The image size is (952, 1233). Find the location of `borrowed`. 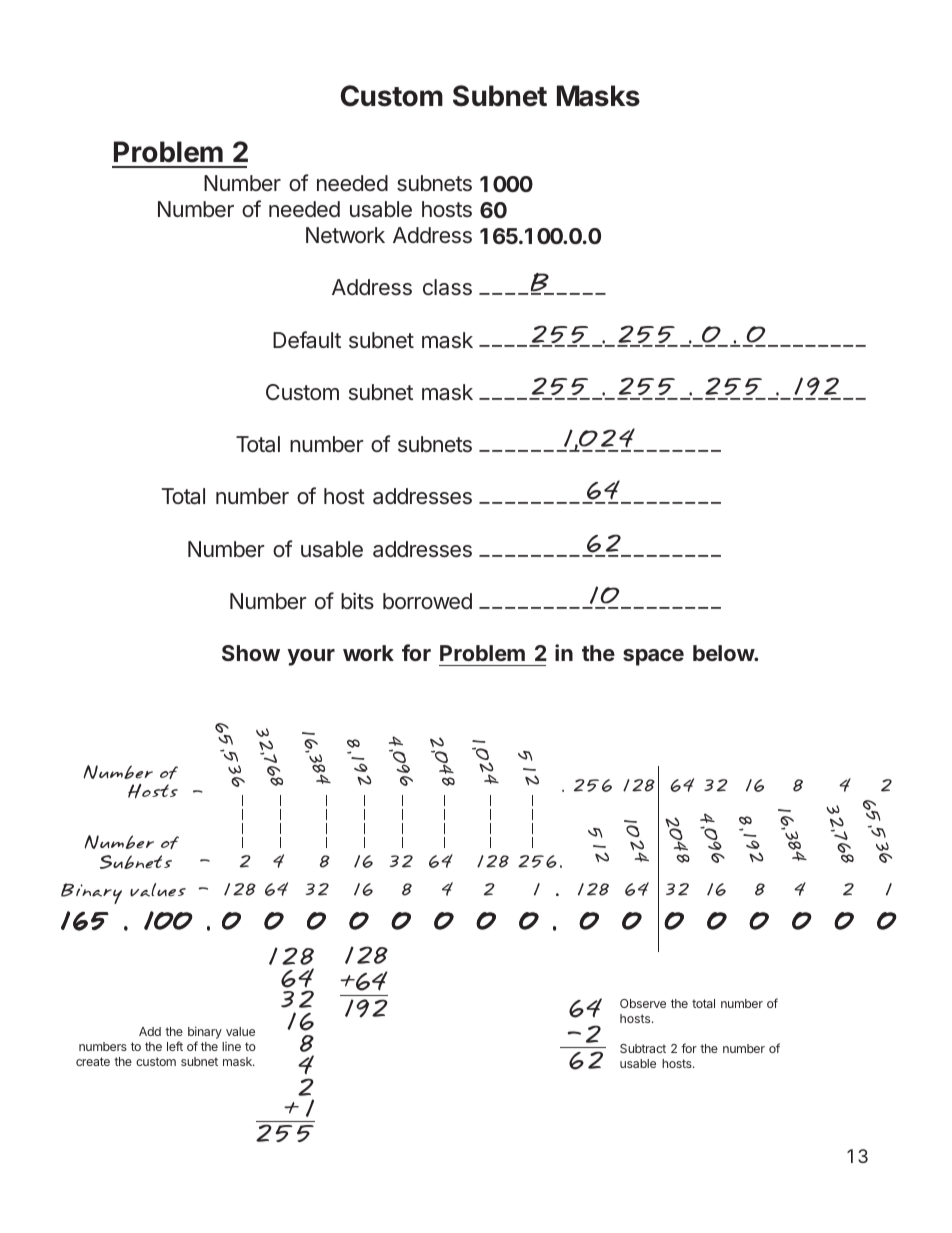

borrowed is located at coordinates (427, 601).
